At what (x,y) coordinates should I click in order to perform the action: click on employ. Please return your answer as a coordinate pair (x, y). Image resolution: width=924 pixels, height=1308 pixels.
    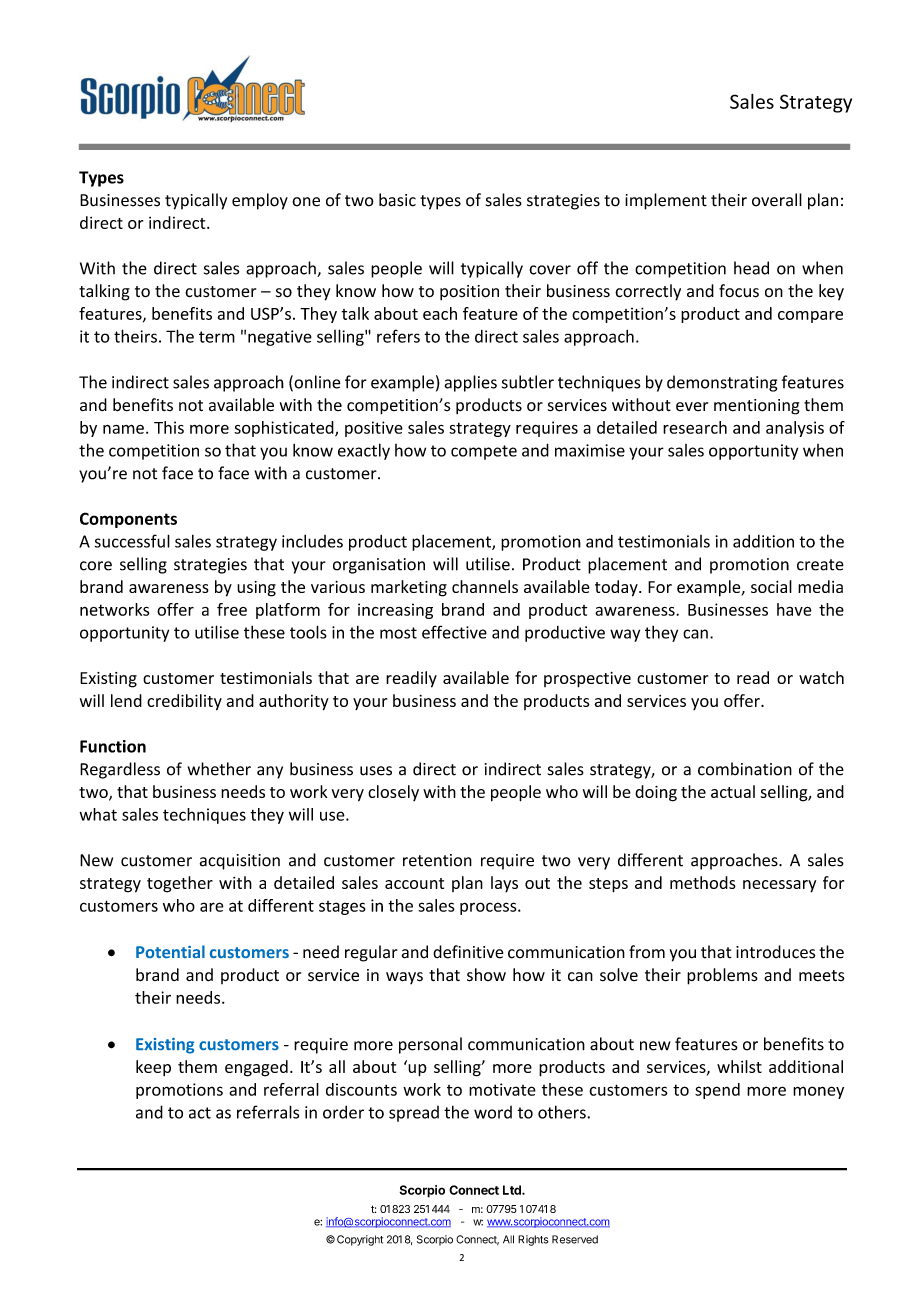
    Looking at the image, I should click on (260, 201).
